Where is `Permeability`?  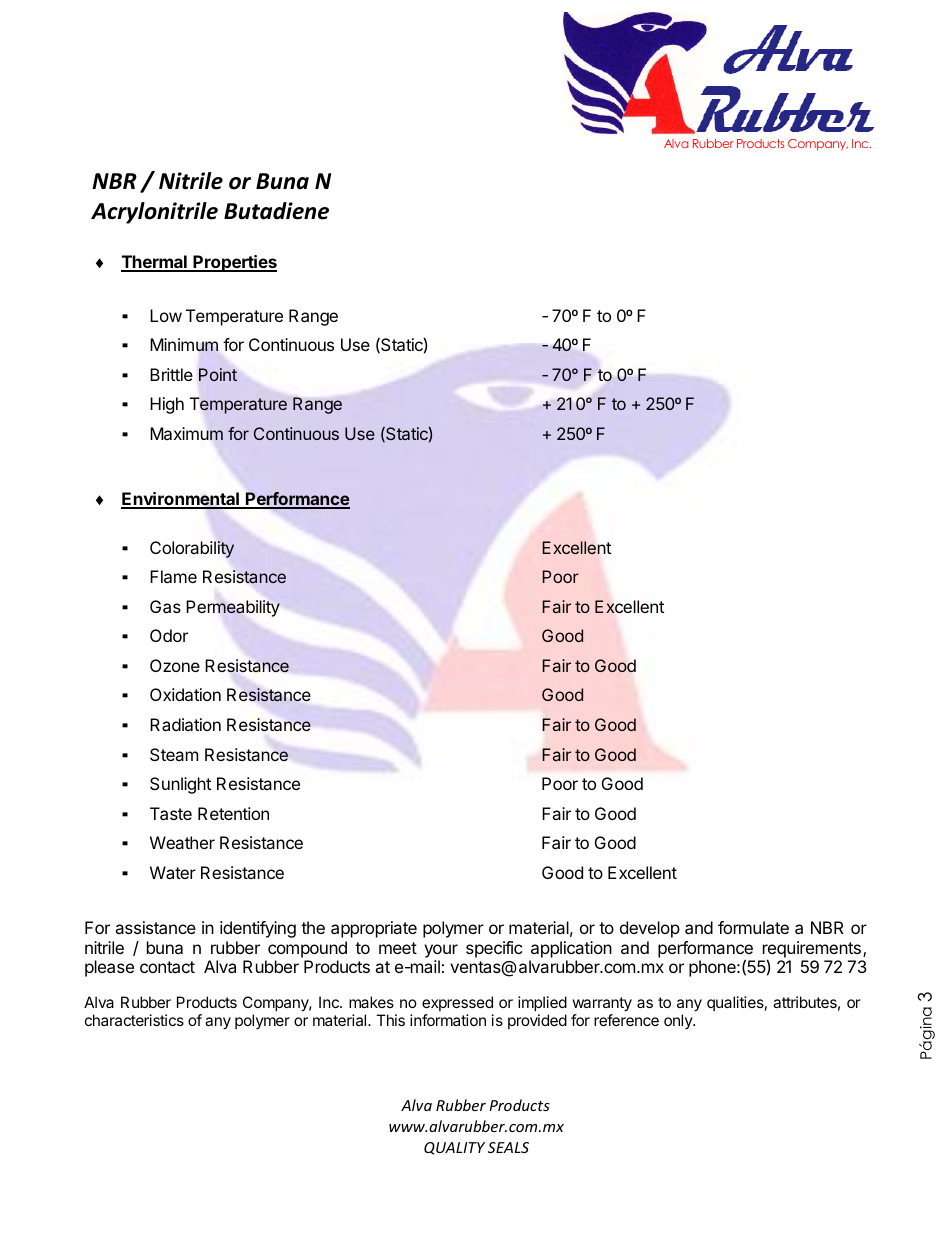
Permeability is located at coordinates (233, 608).
